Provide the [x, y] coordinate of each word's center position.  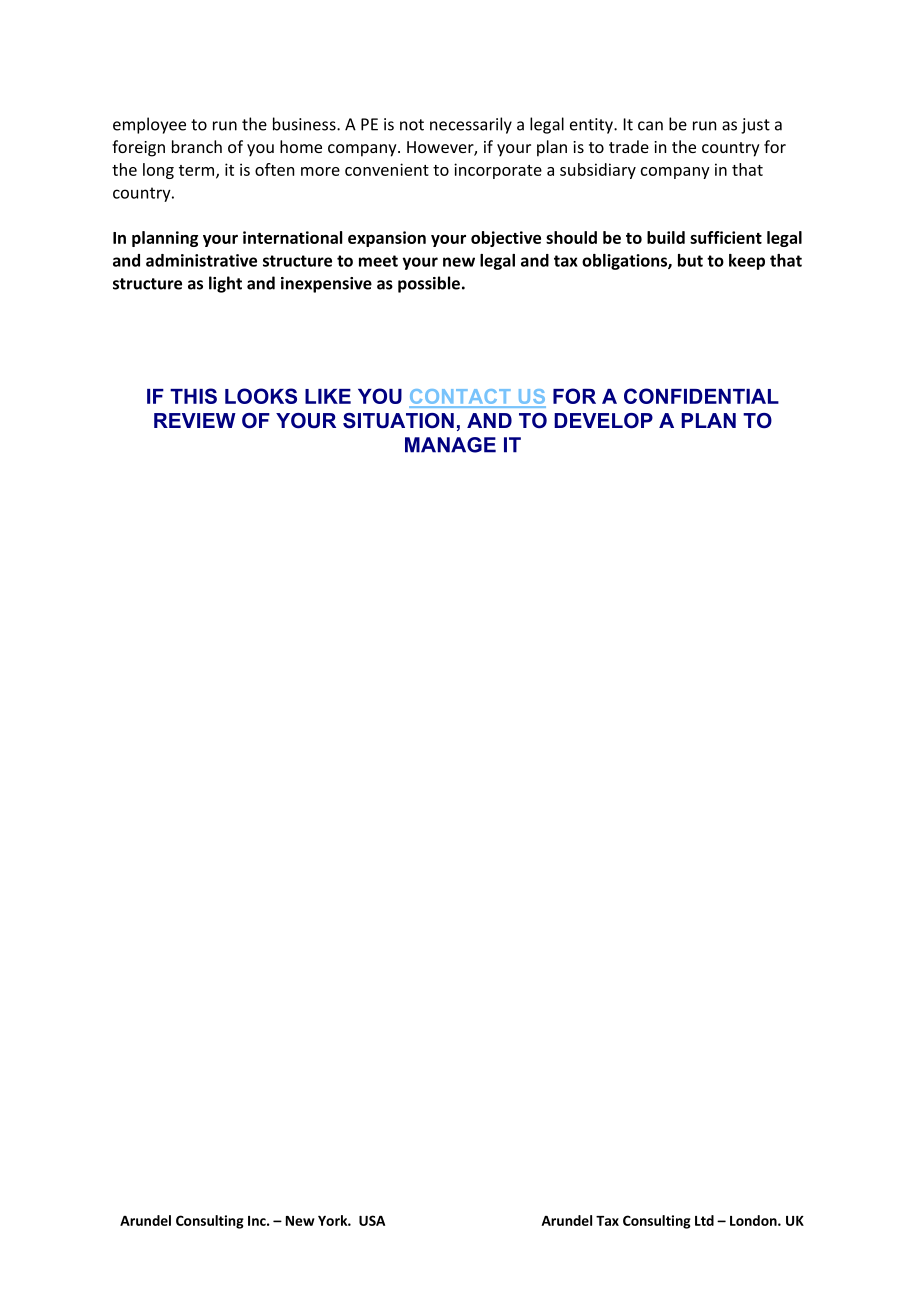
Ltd [704, 1220]
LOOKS [261, 396]
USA [372, 1220]
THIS [193, 396]
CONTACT [461, 398]
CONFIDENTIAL [701, 396]
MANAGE [450, 445]
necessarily [471, 125]
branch [197, 146]
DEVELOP [603, 421]
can [650, 126]
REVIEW [195, 420]
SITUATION [398, 421]
